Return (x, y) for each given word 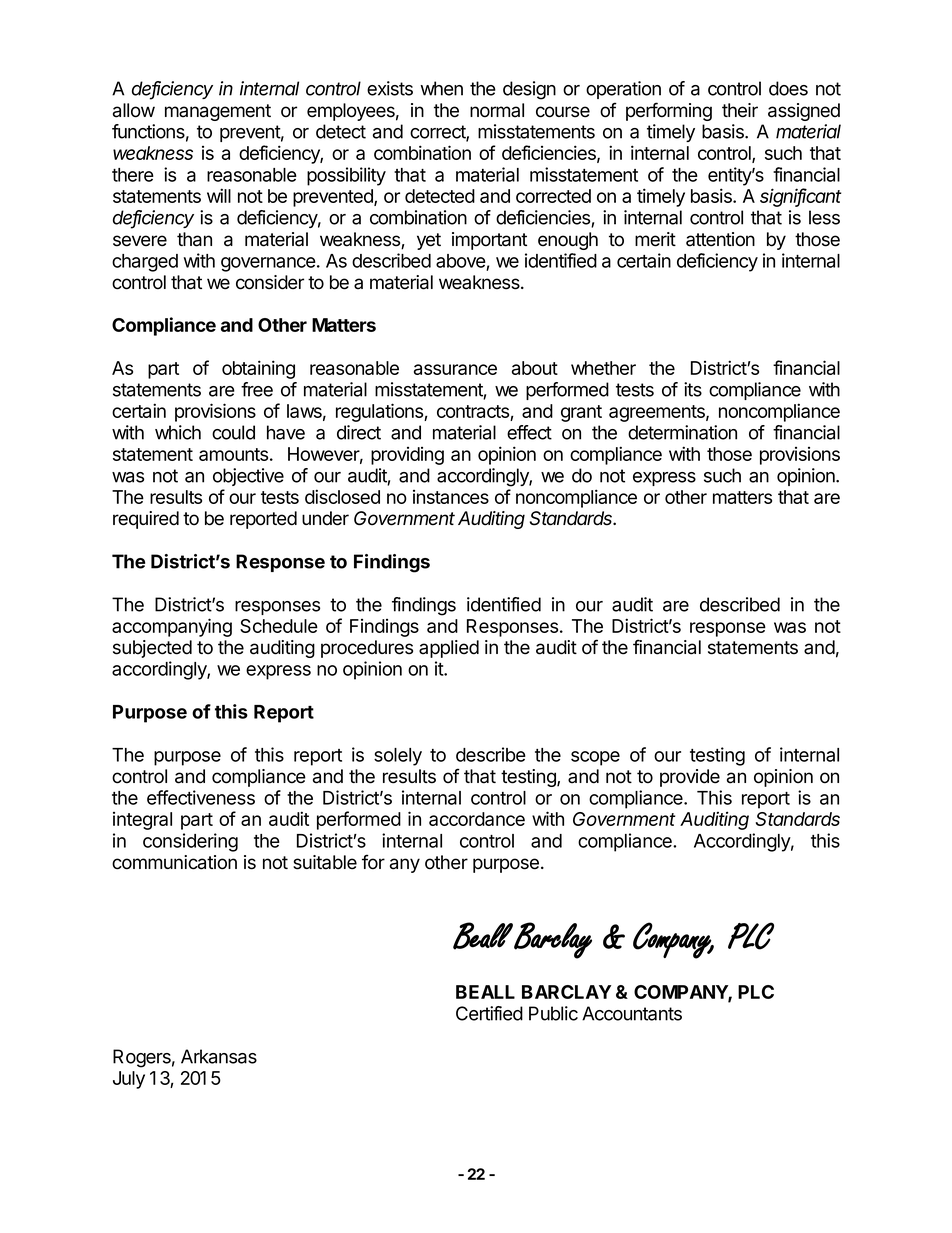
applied (449, 649)
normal (497, 110)
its (693, 389)
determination (682, 432)
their (740, 110)
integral (142, 821)
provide (690, 778)
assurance (455, 369)
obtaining (258, 369)
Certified (489, 1013)
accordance (477, 819)
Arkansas (219, 1056)
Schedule (279, 626)
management (218, 112)
